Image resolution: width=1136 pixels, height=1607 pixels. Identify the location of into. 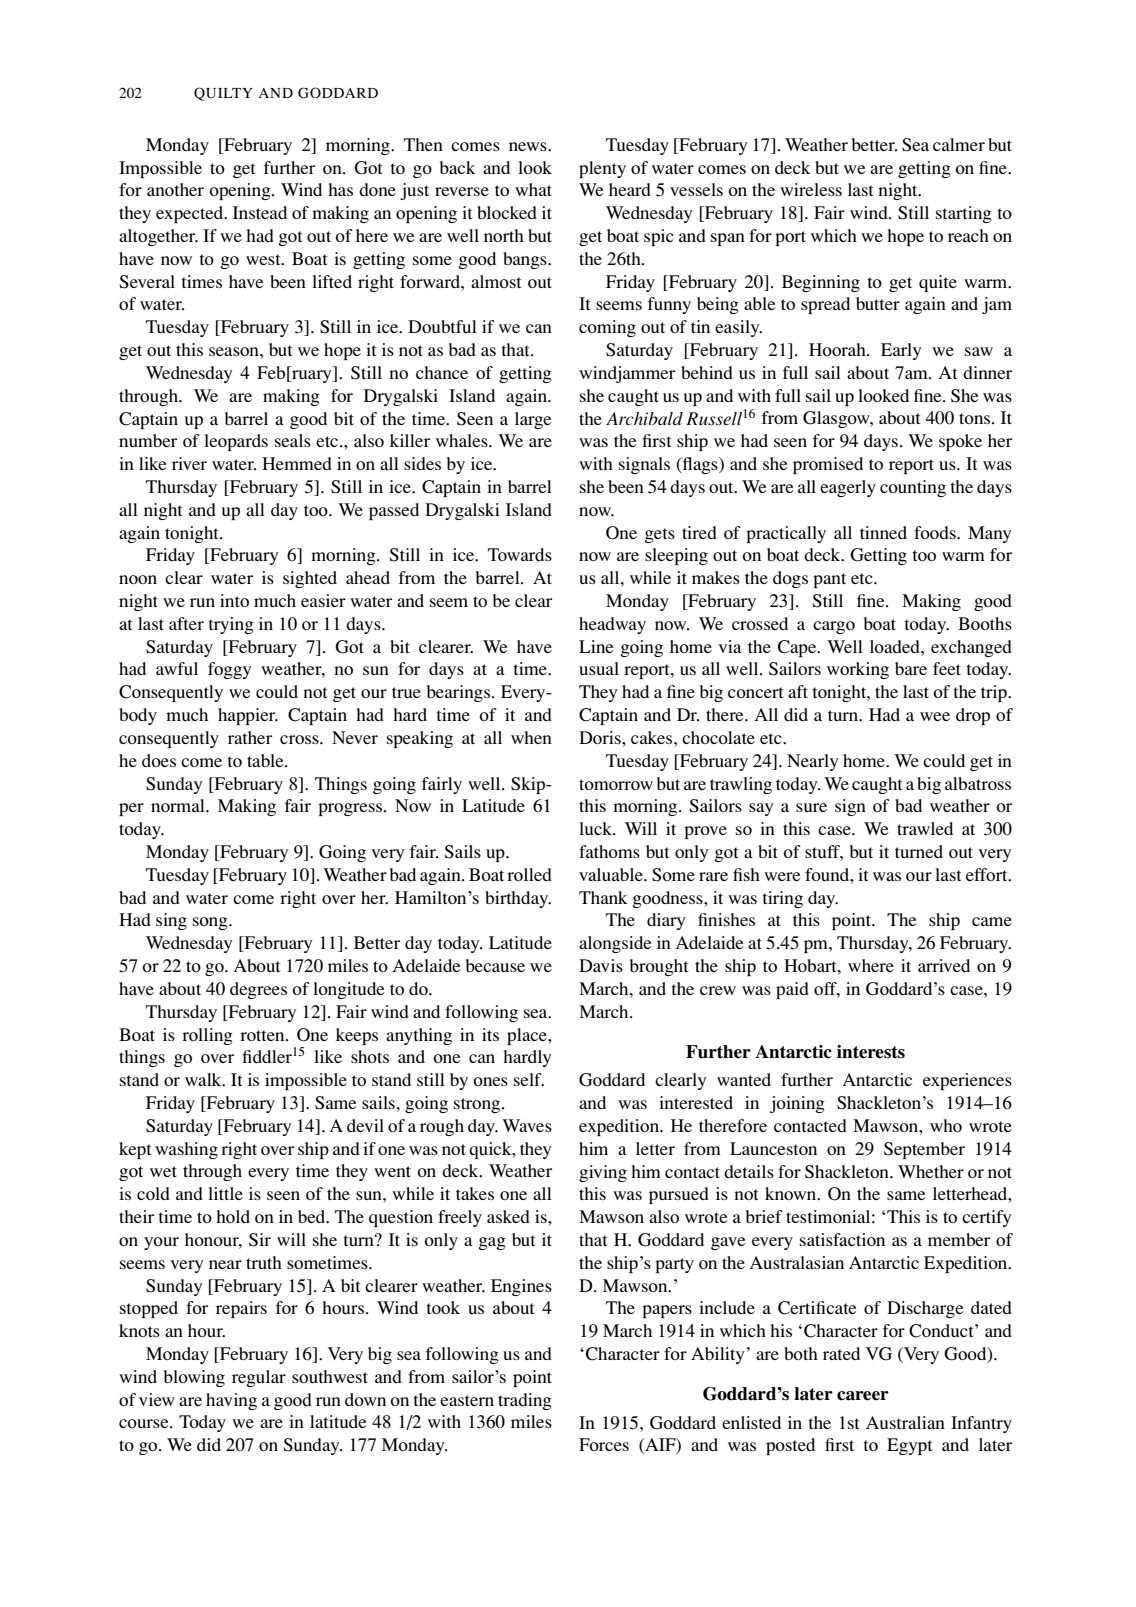
(234, 600).
